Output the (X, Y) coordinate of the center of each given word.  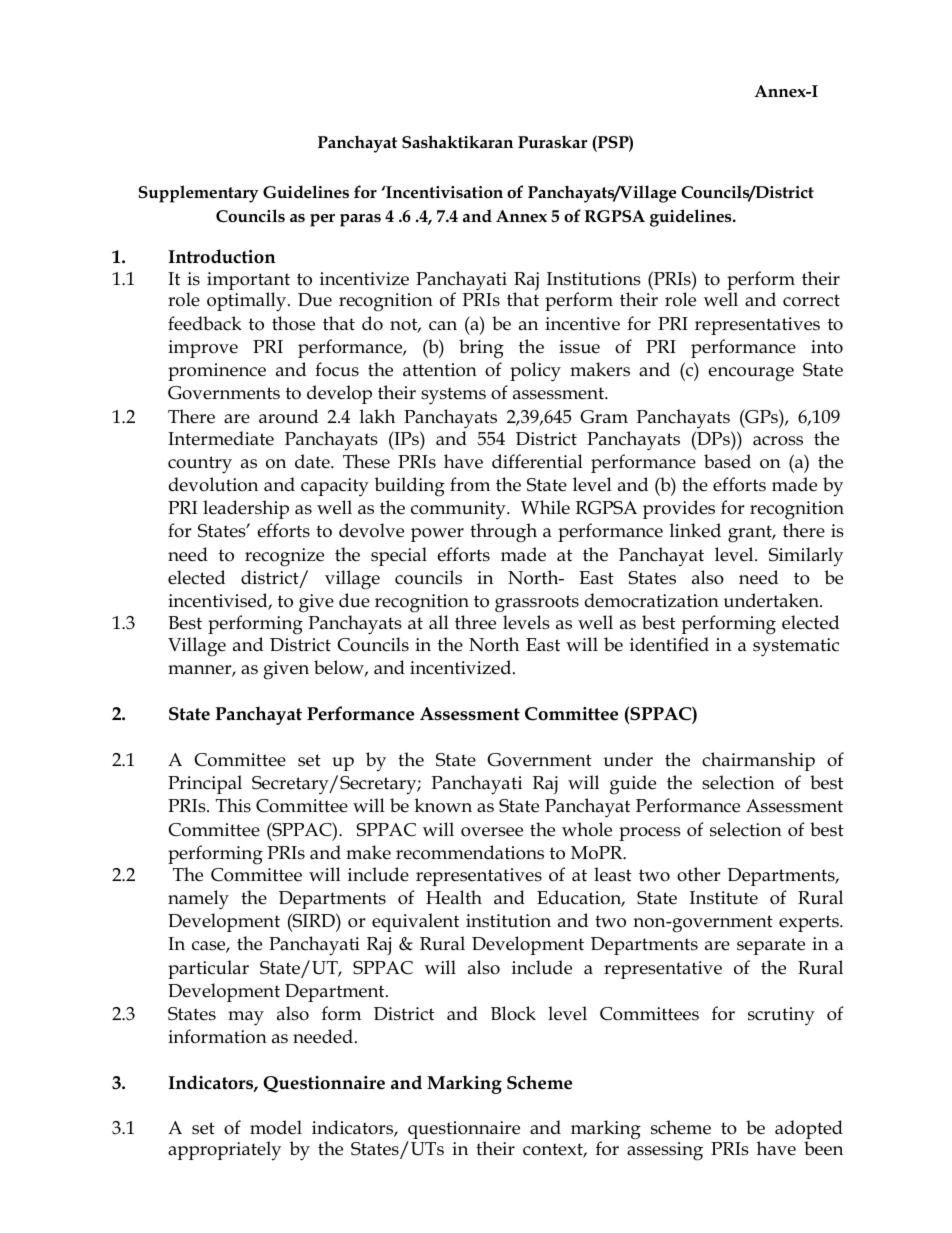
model (276, 1127)
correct (811, 300)
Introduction (222, 256)
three (475, 622)
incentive (582, 324)
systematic (796, 647)
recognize (284, 557)
